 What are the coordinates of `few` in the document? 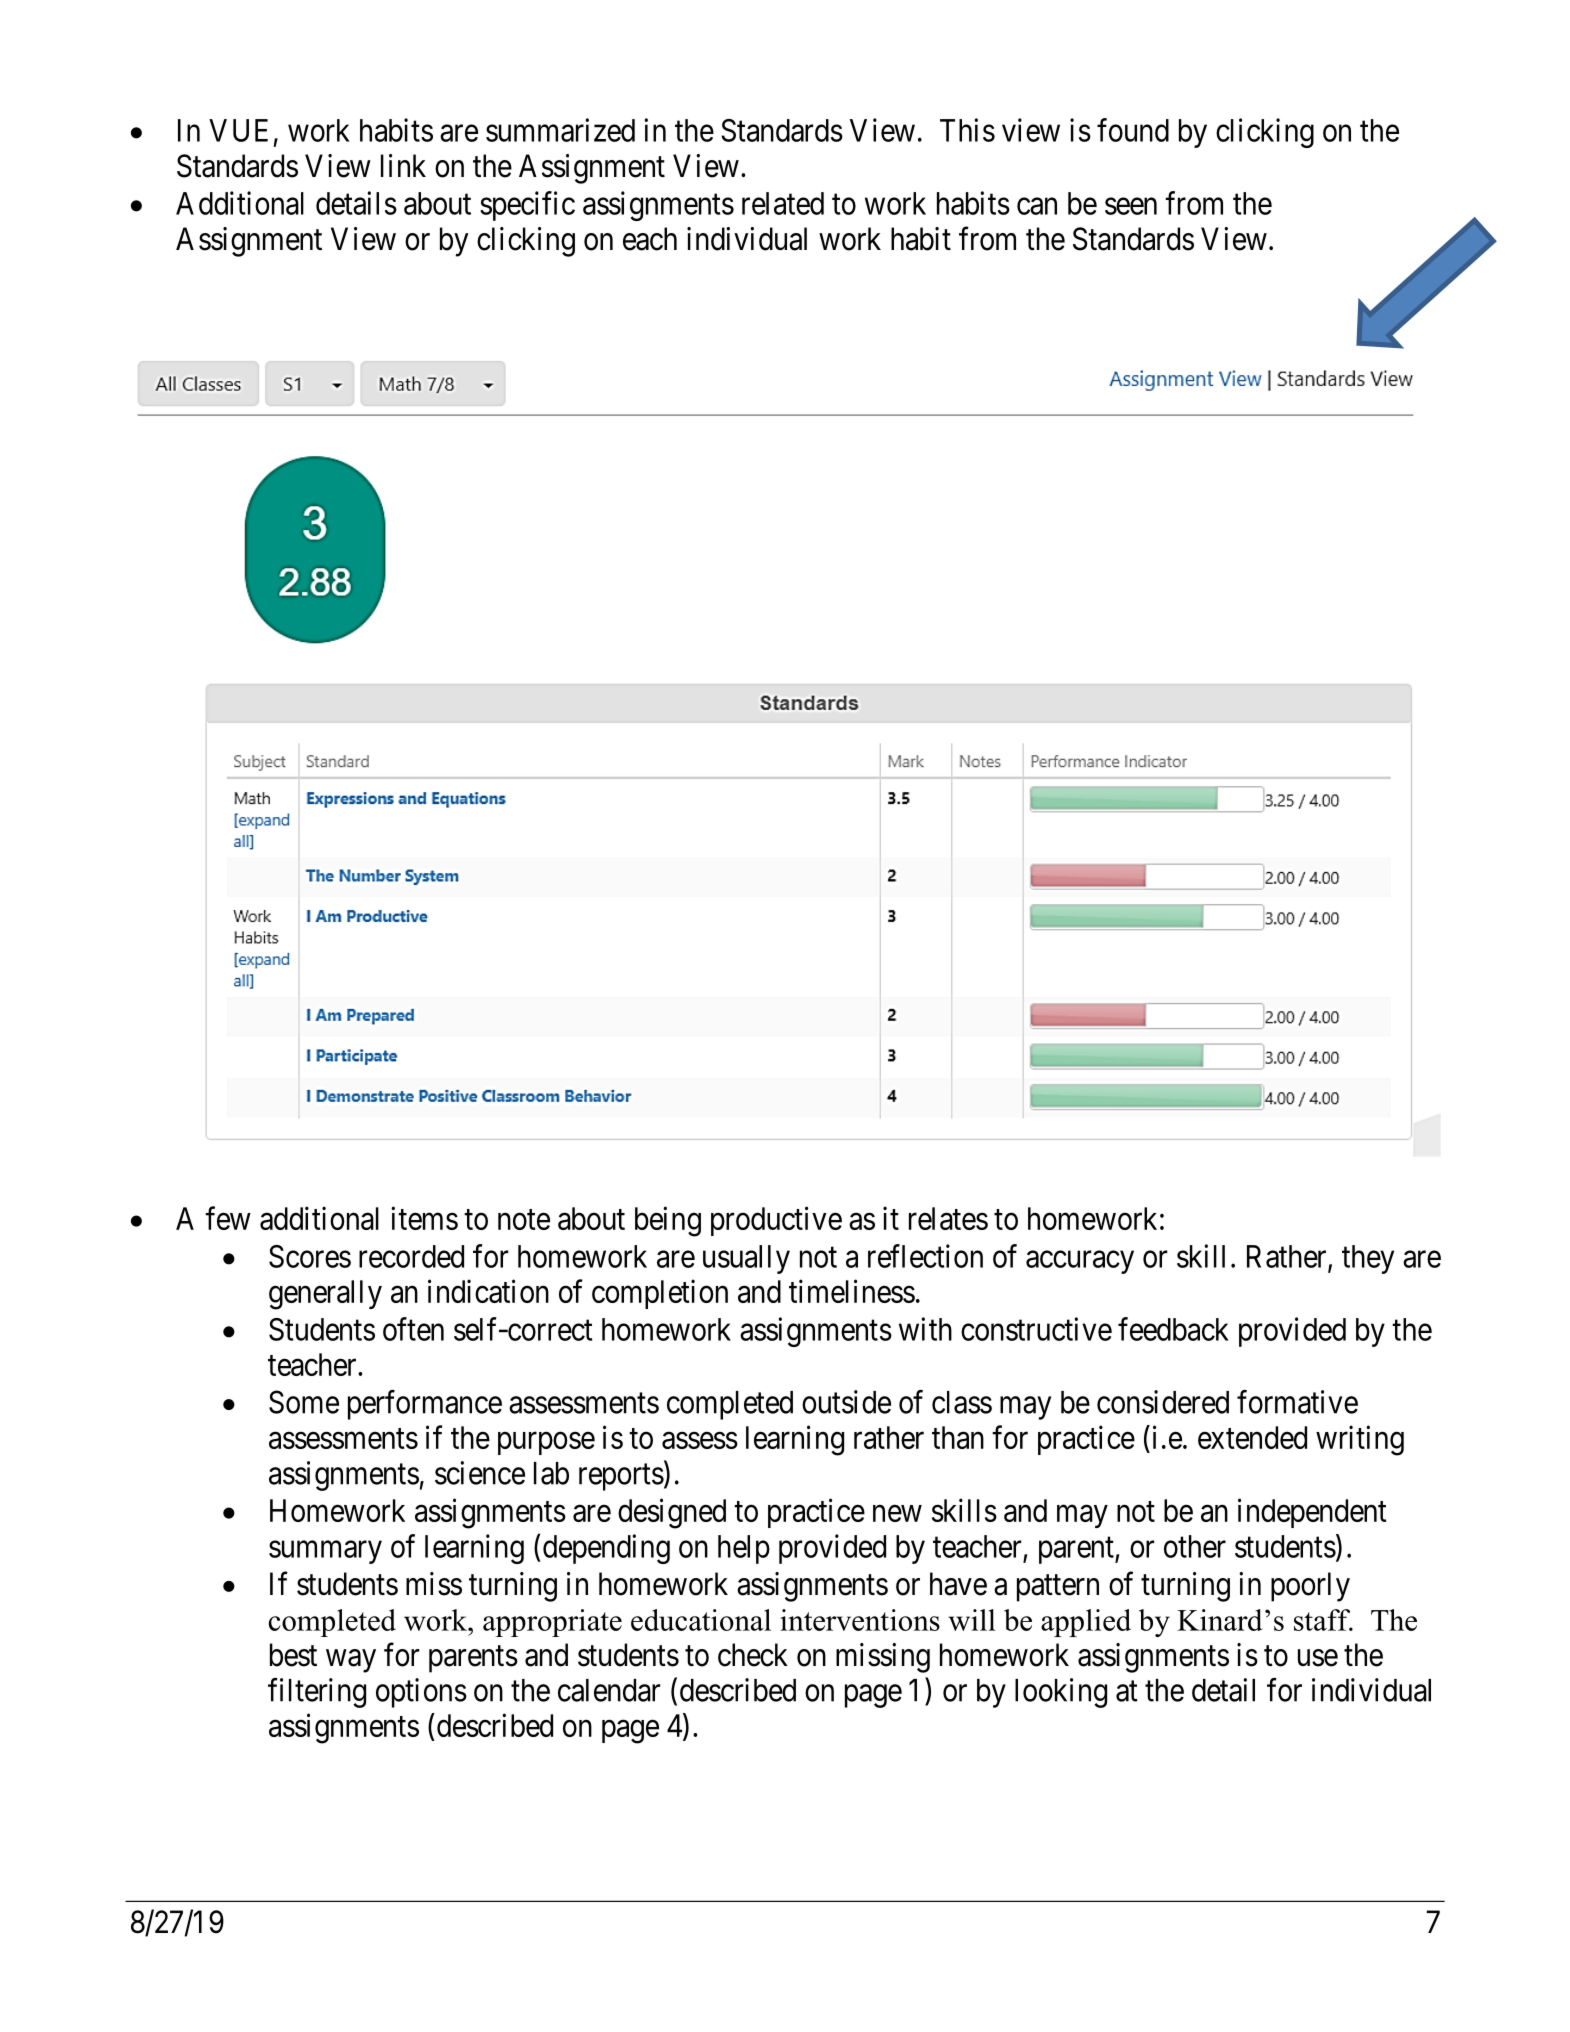 It's located at (228, 1218).
